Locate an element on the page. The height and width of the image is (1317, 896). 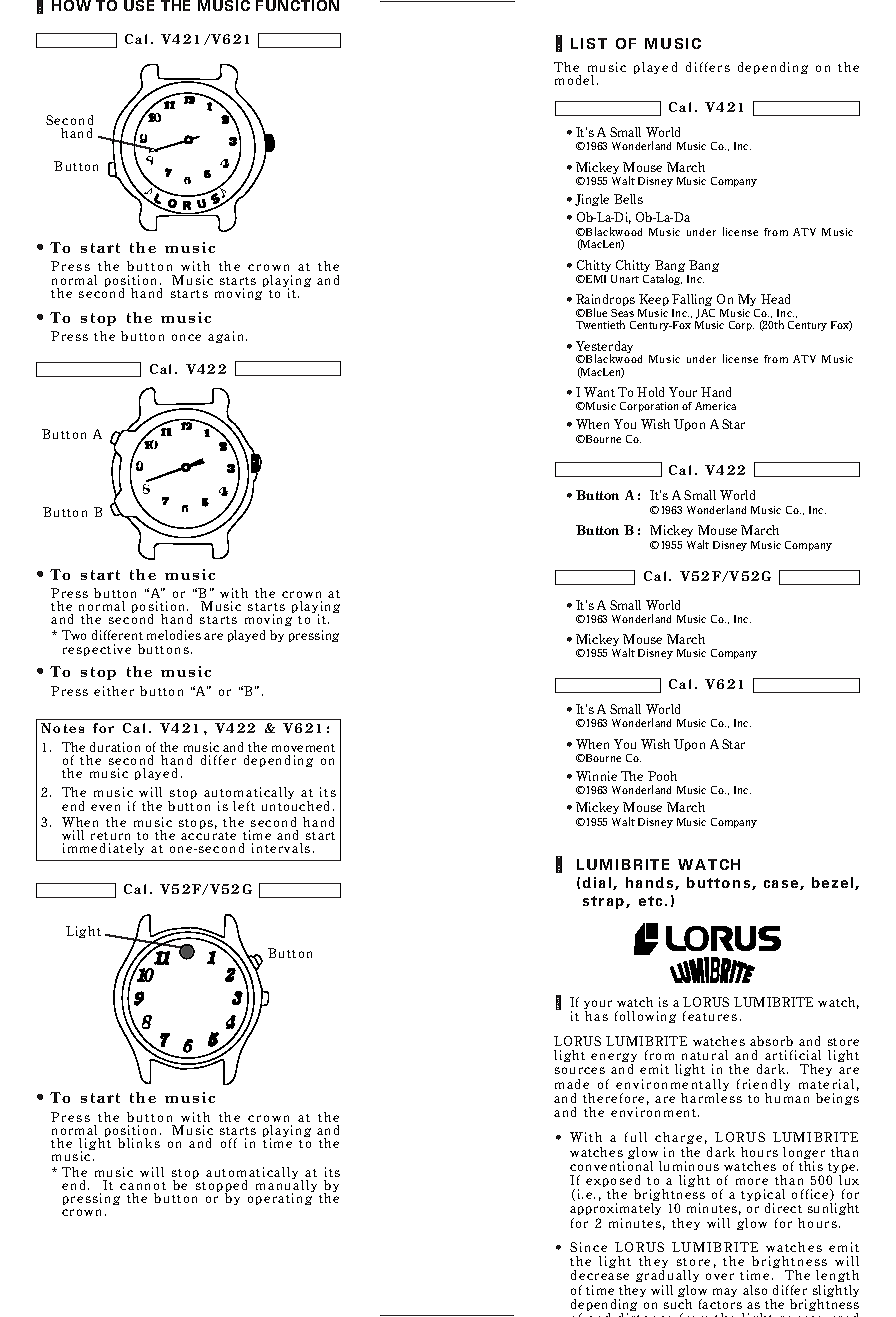
Want is located at coordinates (599, 392).
